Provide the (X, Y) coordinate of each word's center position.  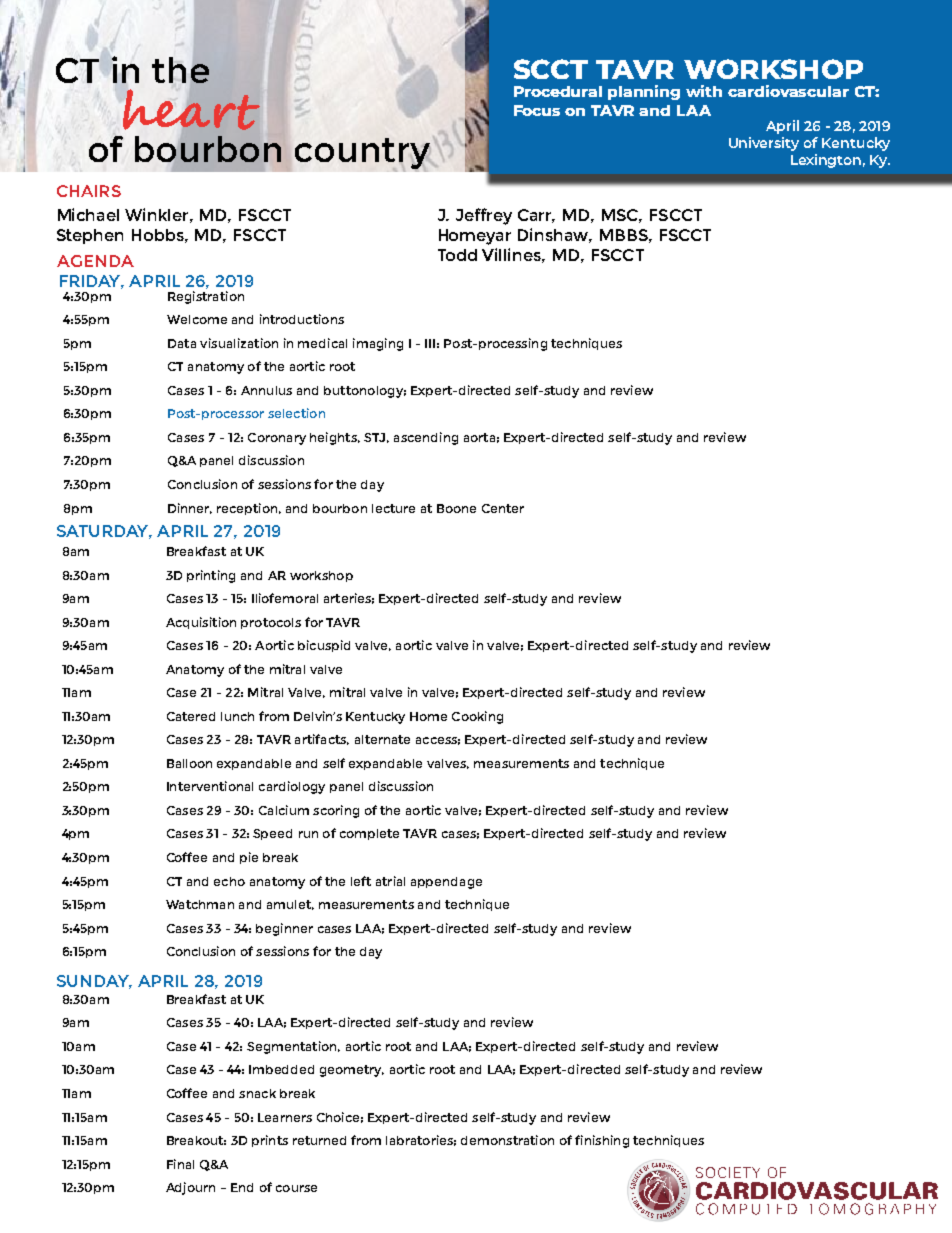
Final (180, 1164)
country (363, 155)
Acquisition (201, 623)
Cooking (477, 717)
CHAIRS (89, 191)
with (704, 91)
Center (503, 508)
